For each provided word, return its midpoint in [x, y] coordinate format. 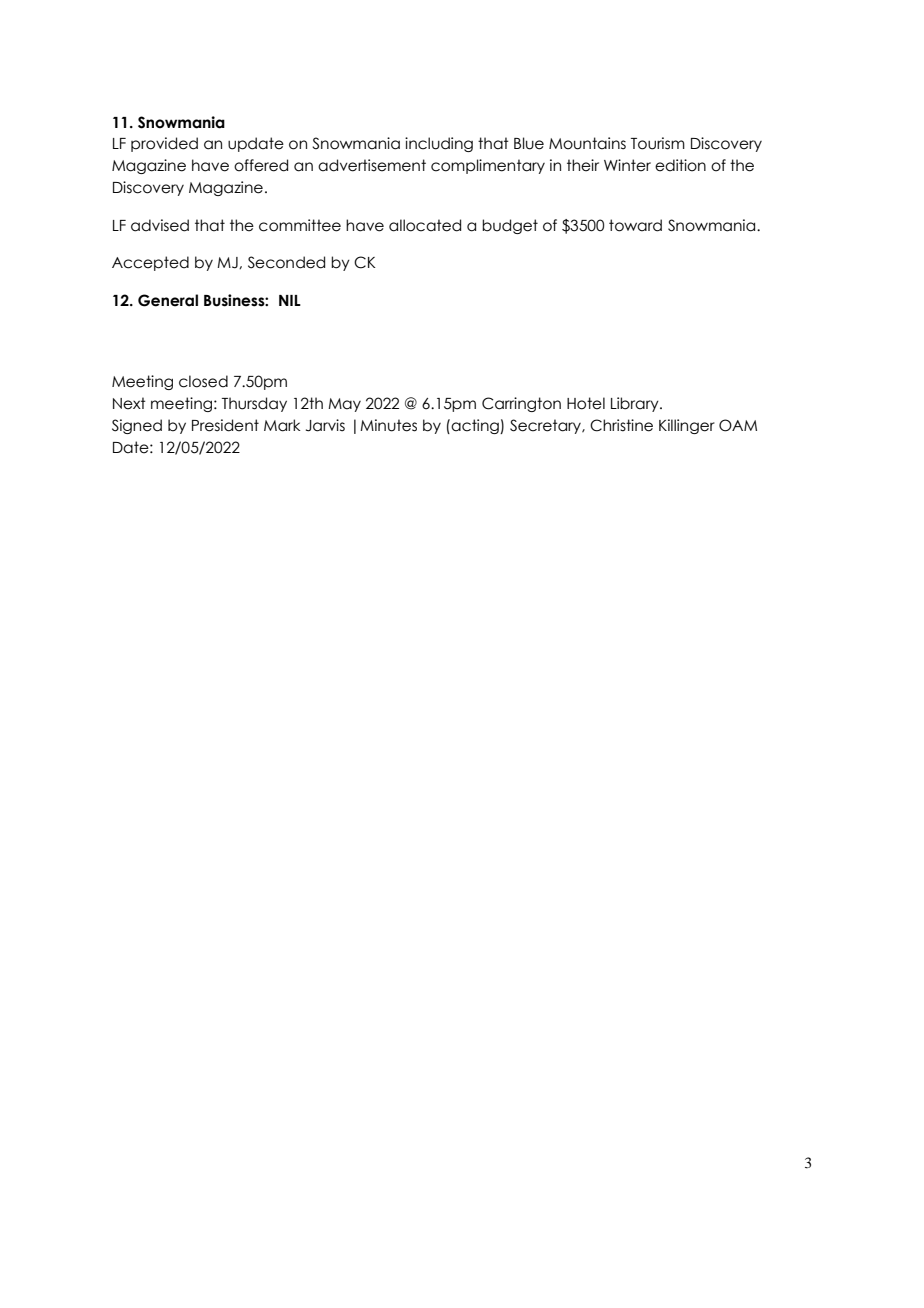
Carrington [521, 404]
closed [203, 381]
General [168, 300]
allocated [425, 225]
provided [164, 144]
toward [635, 225]
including [439, 144]
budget [510, 226]
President [225, 425]
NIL [290, 300]
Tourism [658, 143]
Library [636, 404]
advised [160, 225]
